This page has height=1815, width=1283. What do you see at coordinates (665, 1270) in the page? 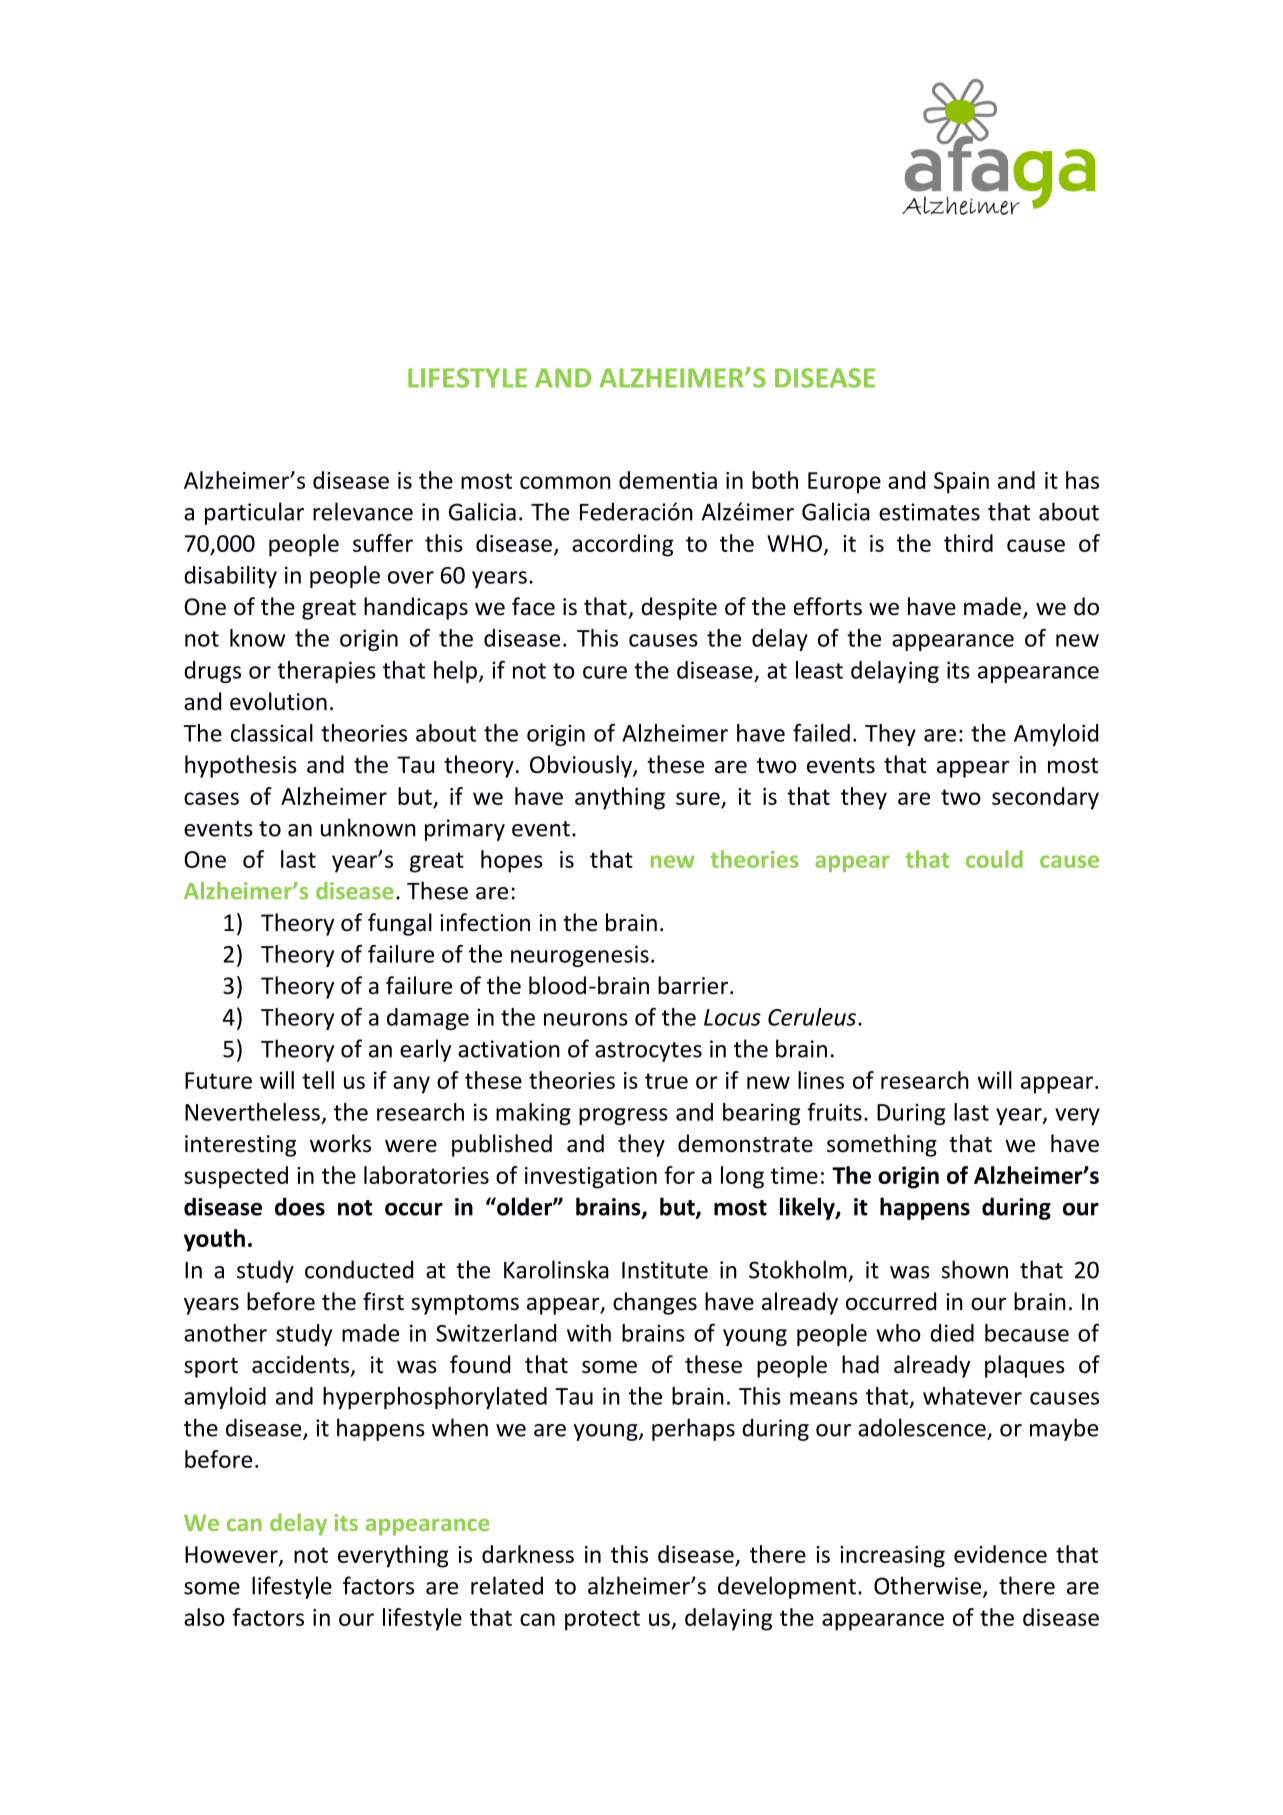
I see `Institute` at bounding box center [665, 1270].
